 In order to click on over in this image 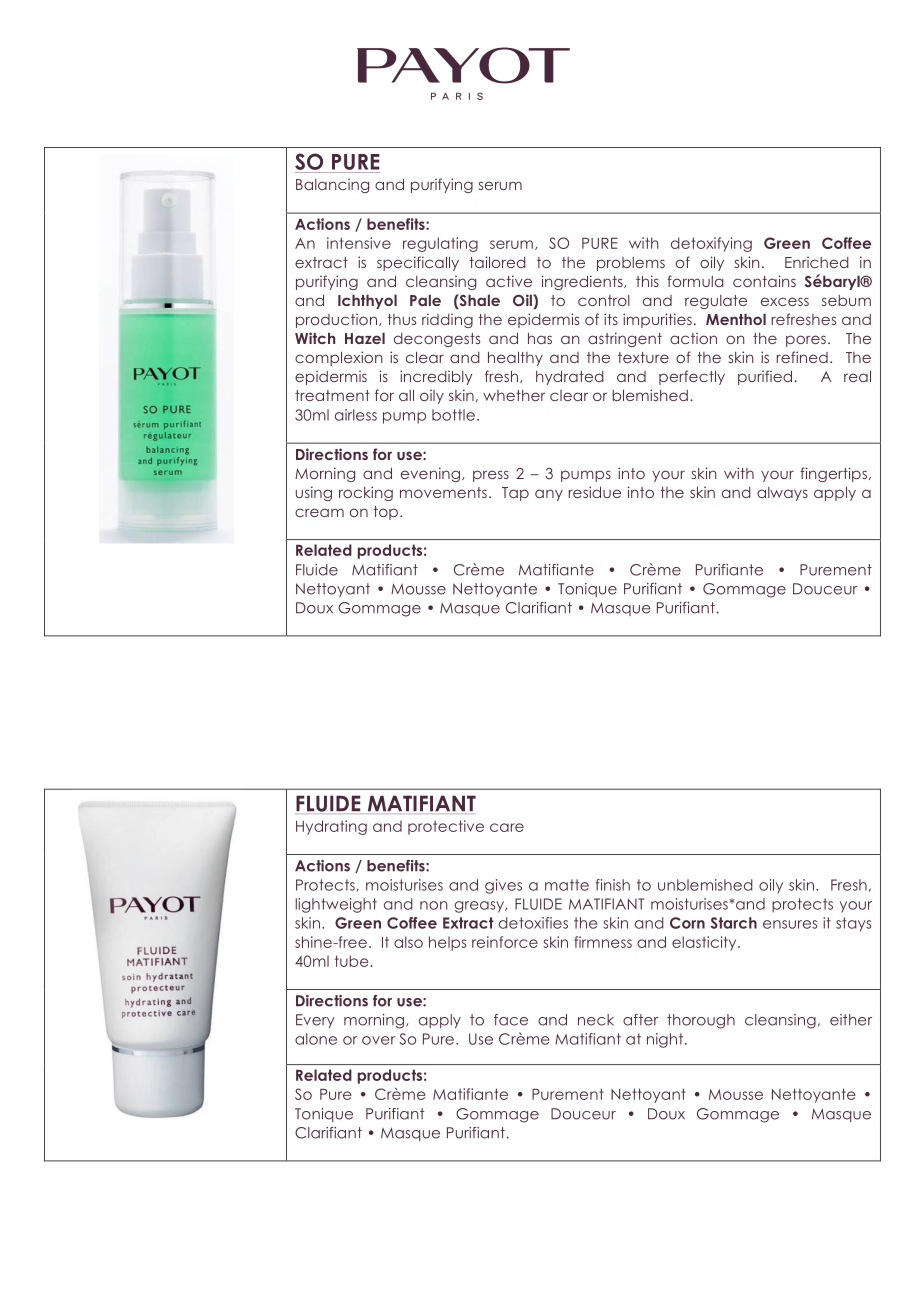, I will do `click(378, 1040)`.
